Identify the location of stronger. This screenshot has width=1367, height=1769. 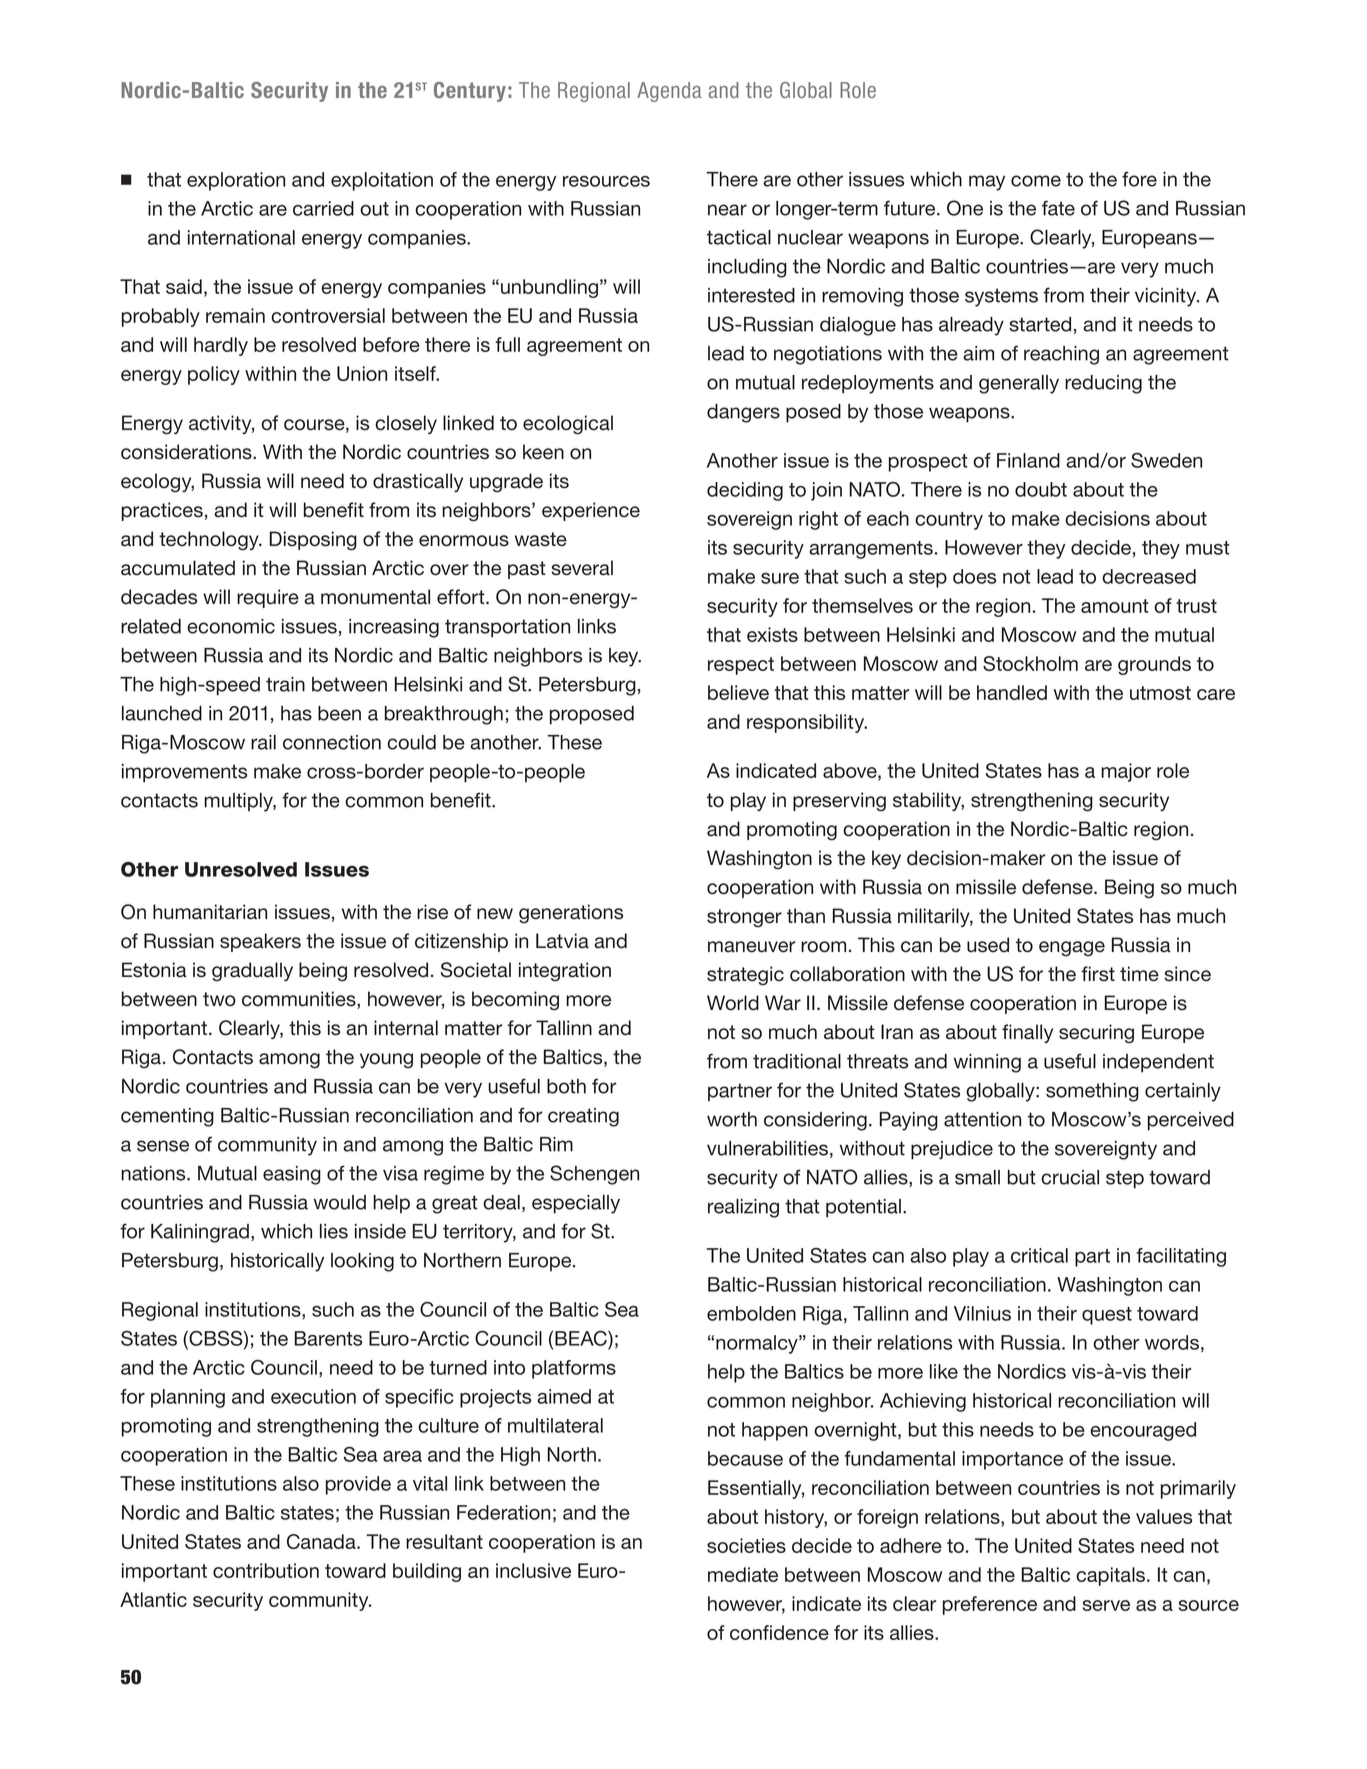
(744, 918).
